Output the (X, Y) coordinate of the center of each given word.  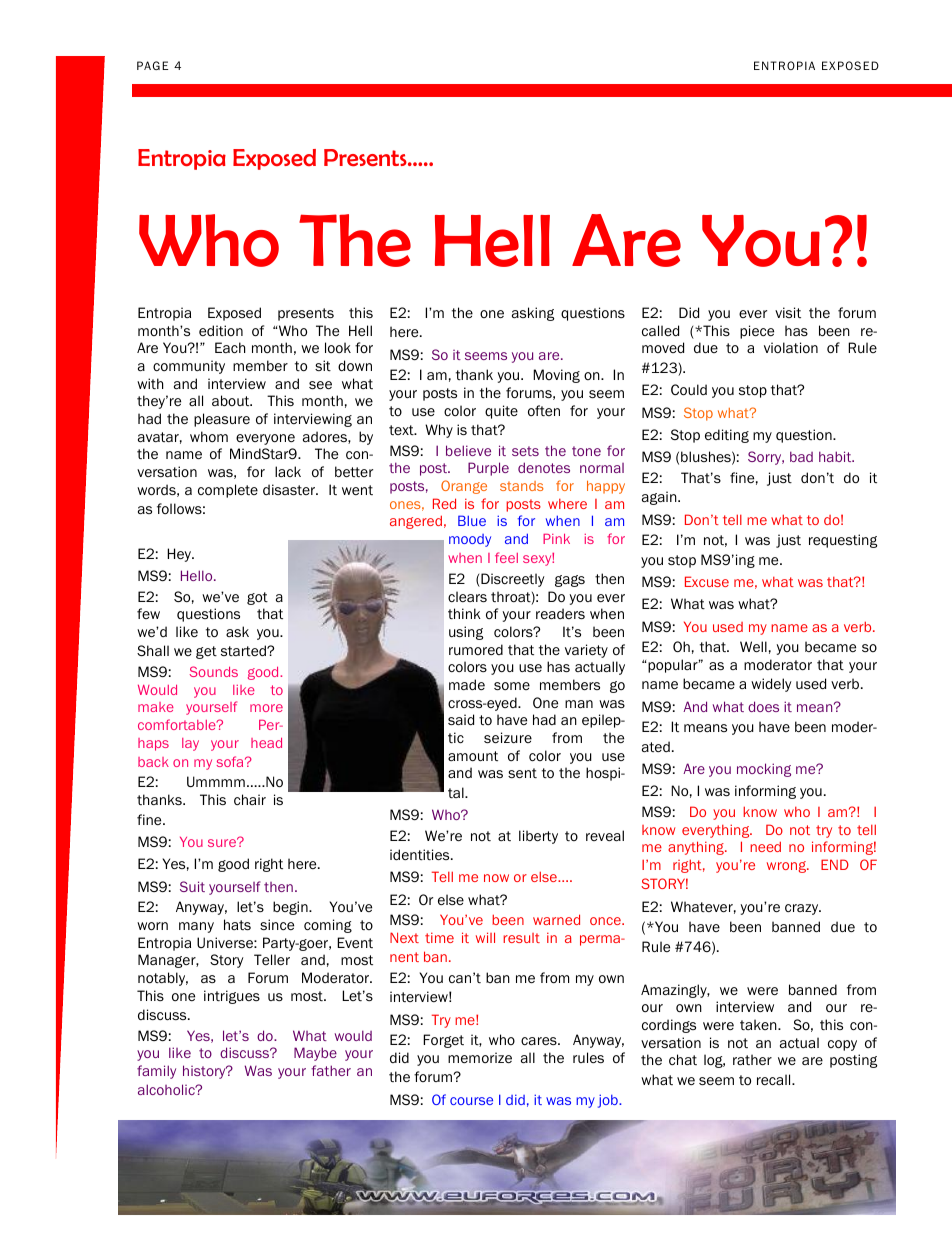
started (244, 651)
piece (757, 332)
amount (473, 756)
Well (753, 647)
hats (237, 924)
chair (250, 799)
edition (221, 331)
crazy (803, 909)
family (156, 1072)
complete (228, 491)
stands (522, 486)
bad (801, 456)
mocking (764, 770)
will (485, 937)
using (466, 633)
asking (533, 314)
